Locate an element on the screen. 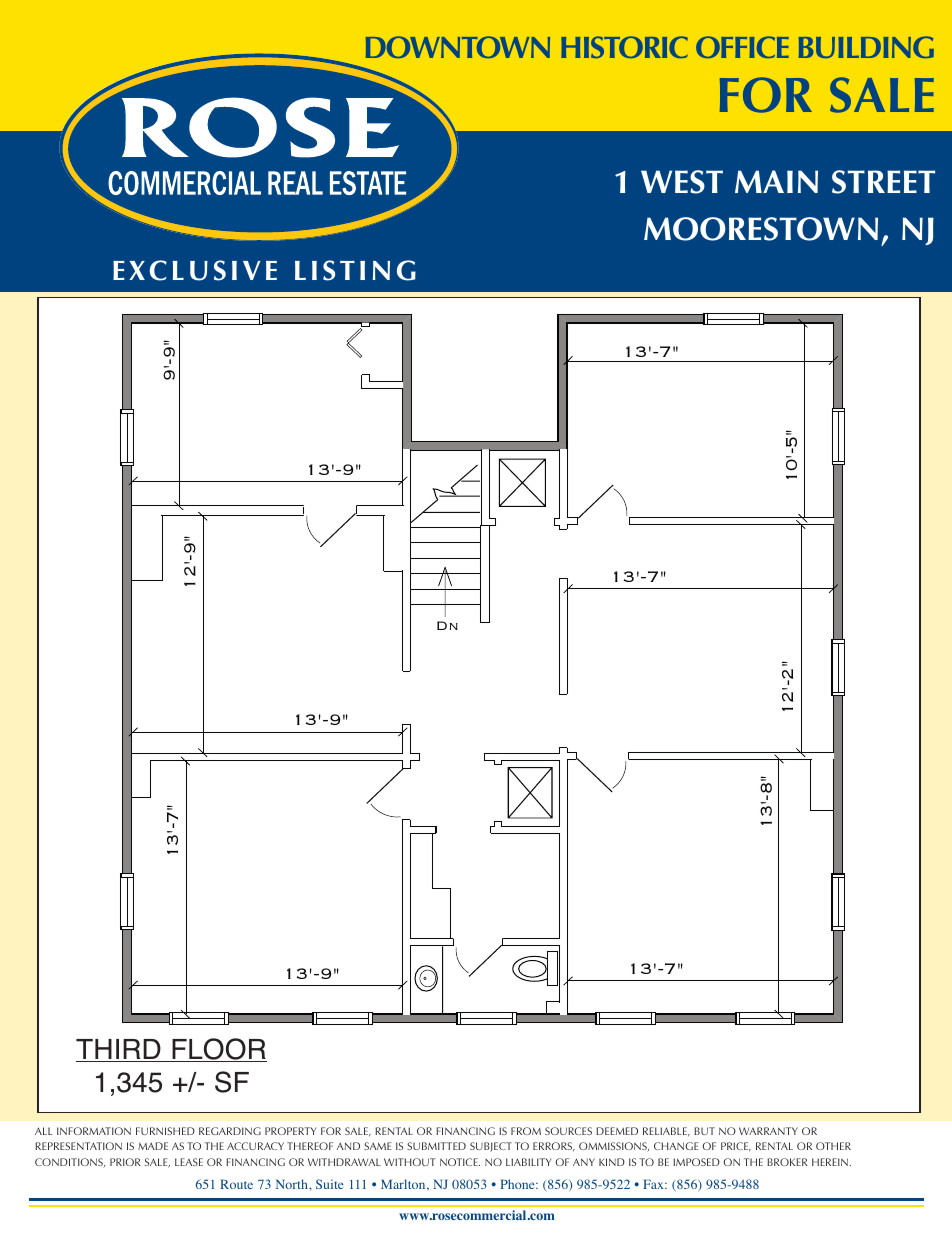 This screenshot has height=1233, width=952. NOTICE is located at coordinates (460, 1162).
